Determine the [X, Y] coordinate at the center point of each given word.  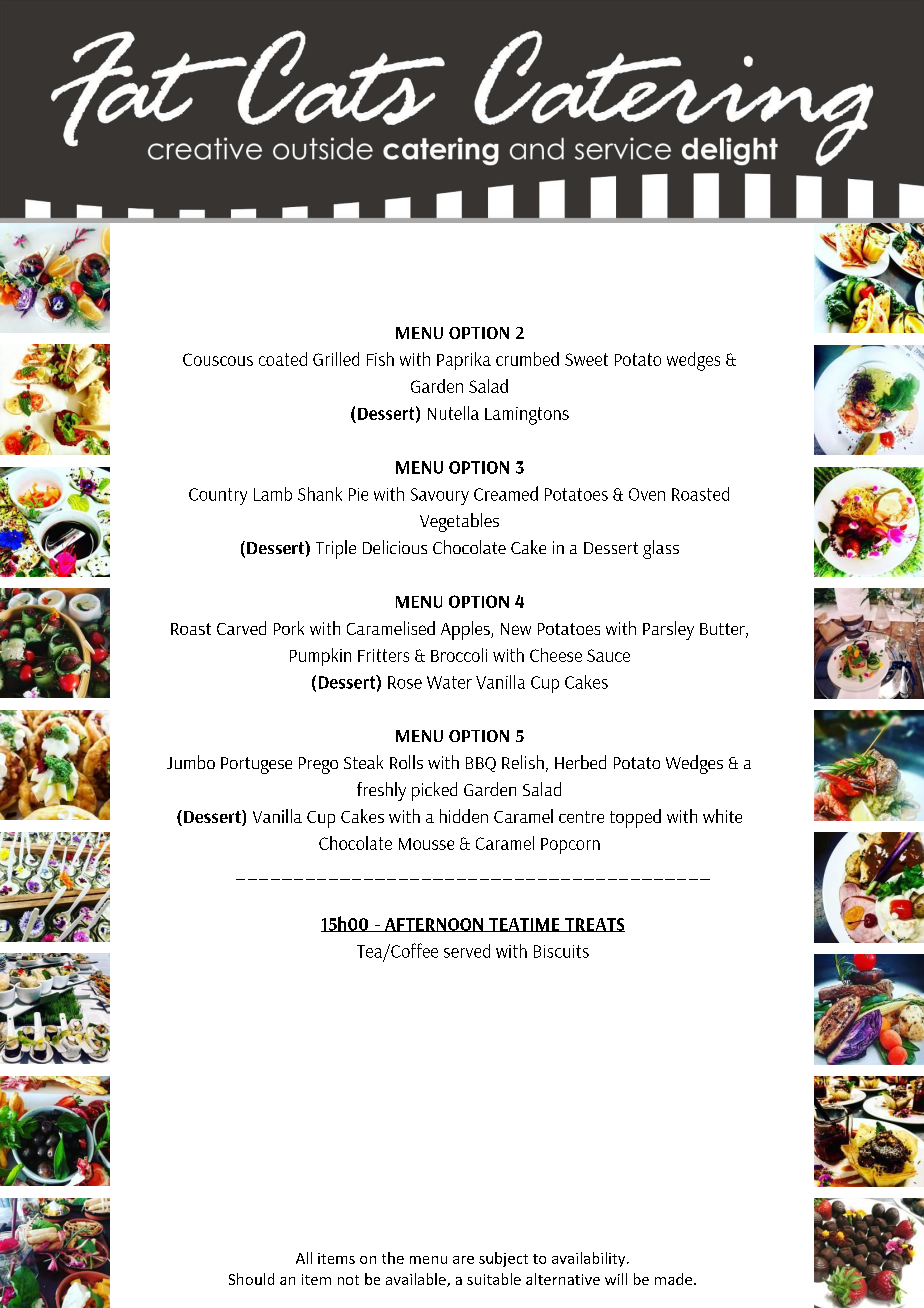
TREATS [594, 925]
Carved [241, 628]
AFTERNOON [434, 925]
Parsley [668, 630]
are [463, 1260]
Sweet [586, 359]
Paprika [464, 361]
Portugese [256, 765]
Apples [466, 630]
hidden [464, 816]
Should [251, 1279]
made [675, 1279]
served [467, 951]
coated [283, 359]
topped [635, 818]
